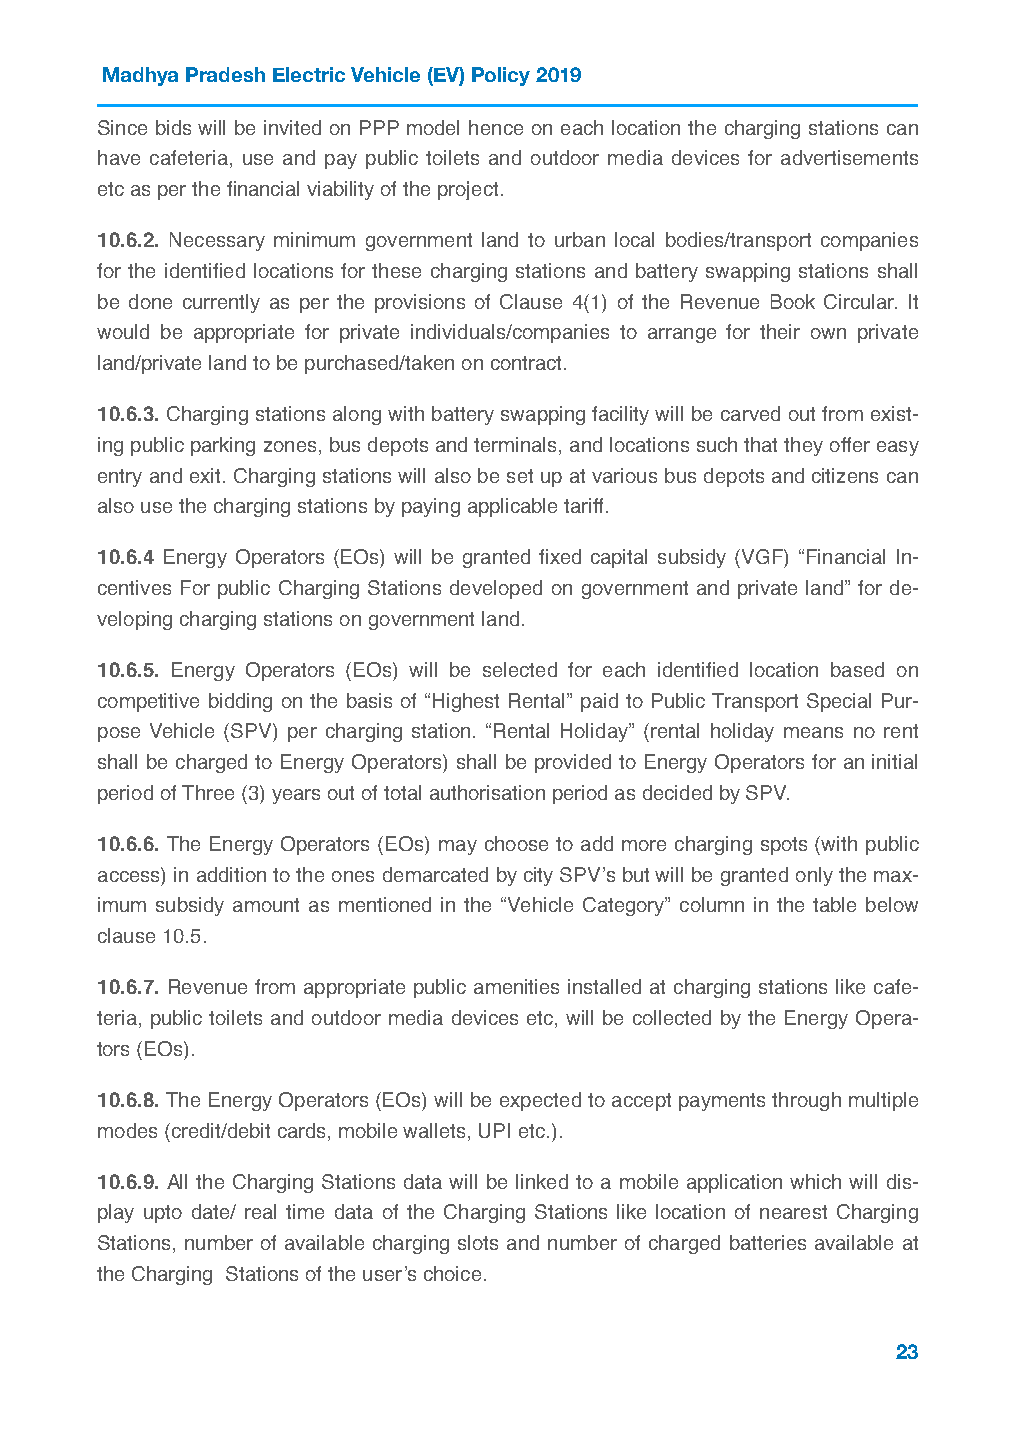 This screenshot has height=1436, width=1015. Describe the element at coordinates (496, 127) in the screenshot. I see `hence` at that location.
